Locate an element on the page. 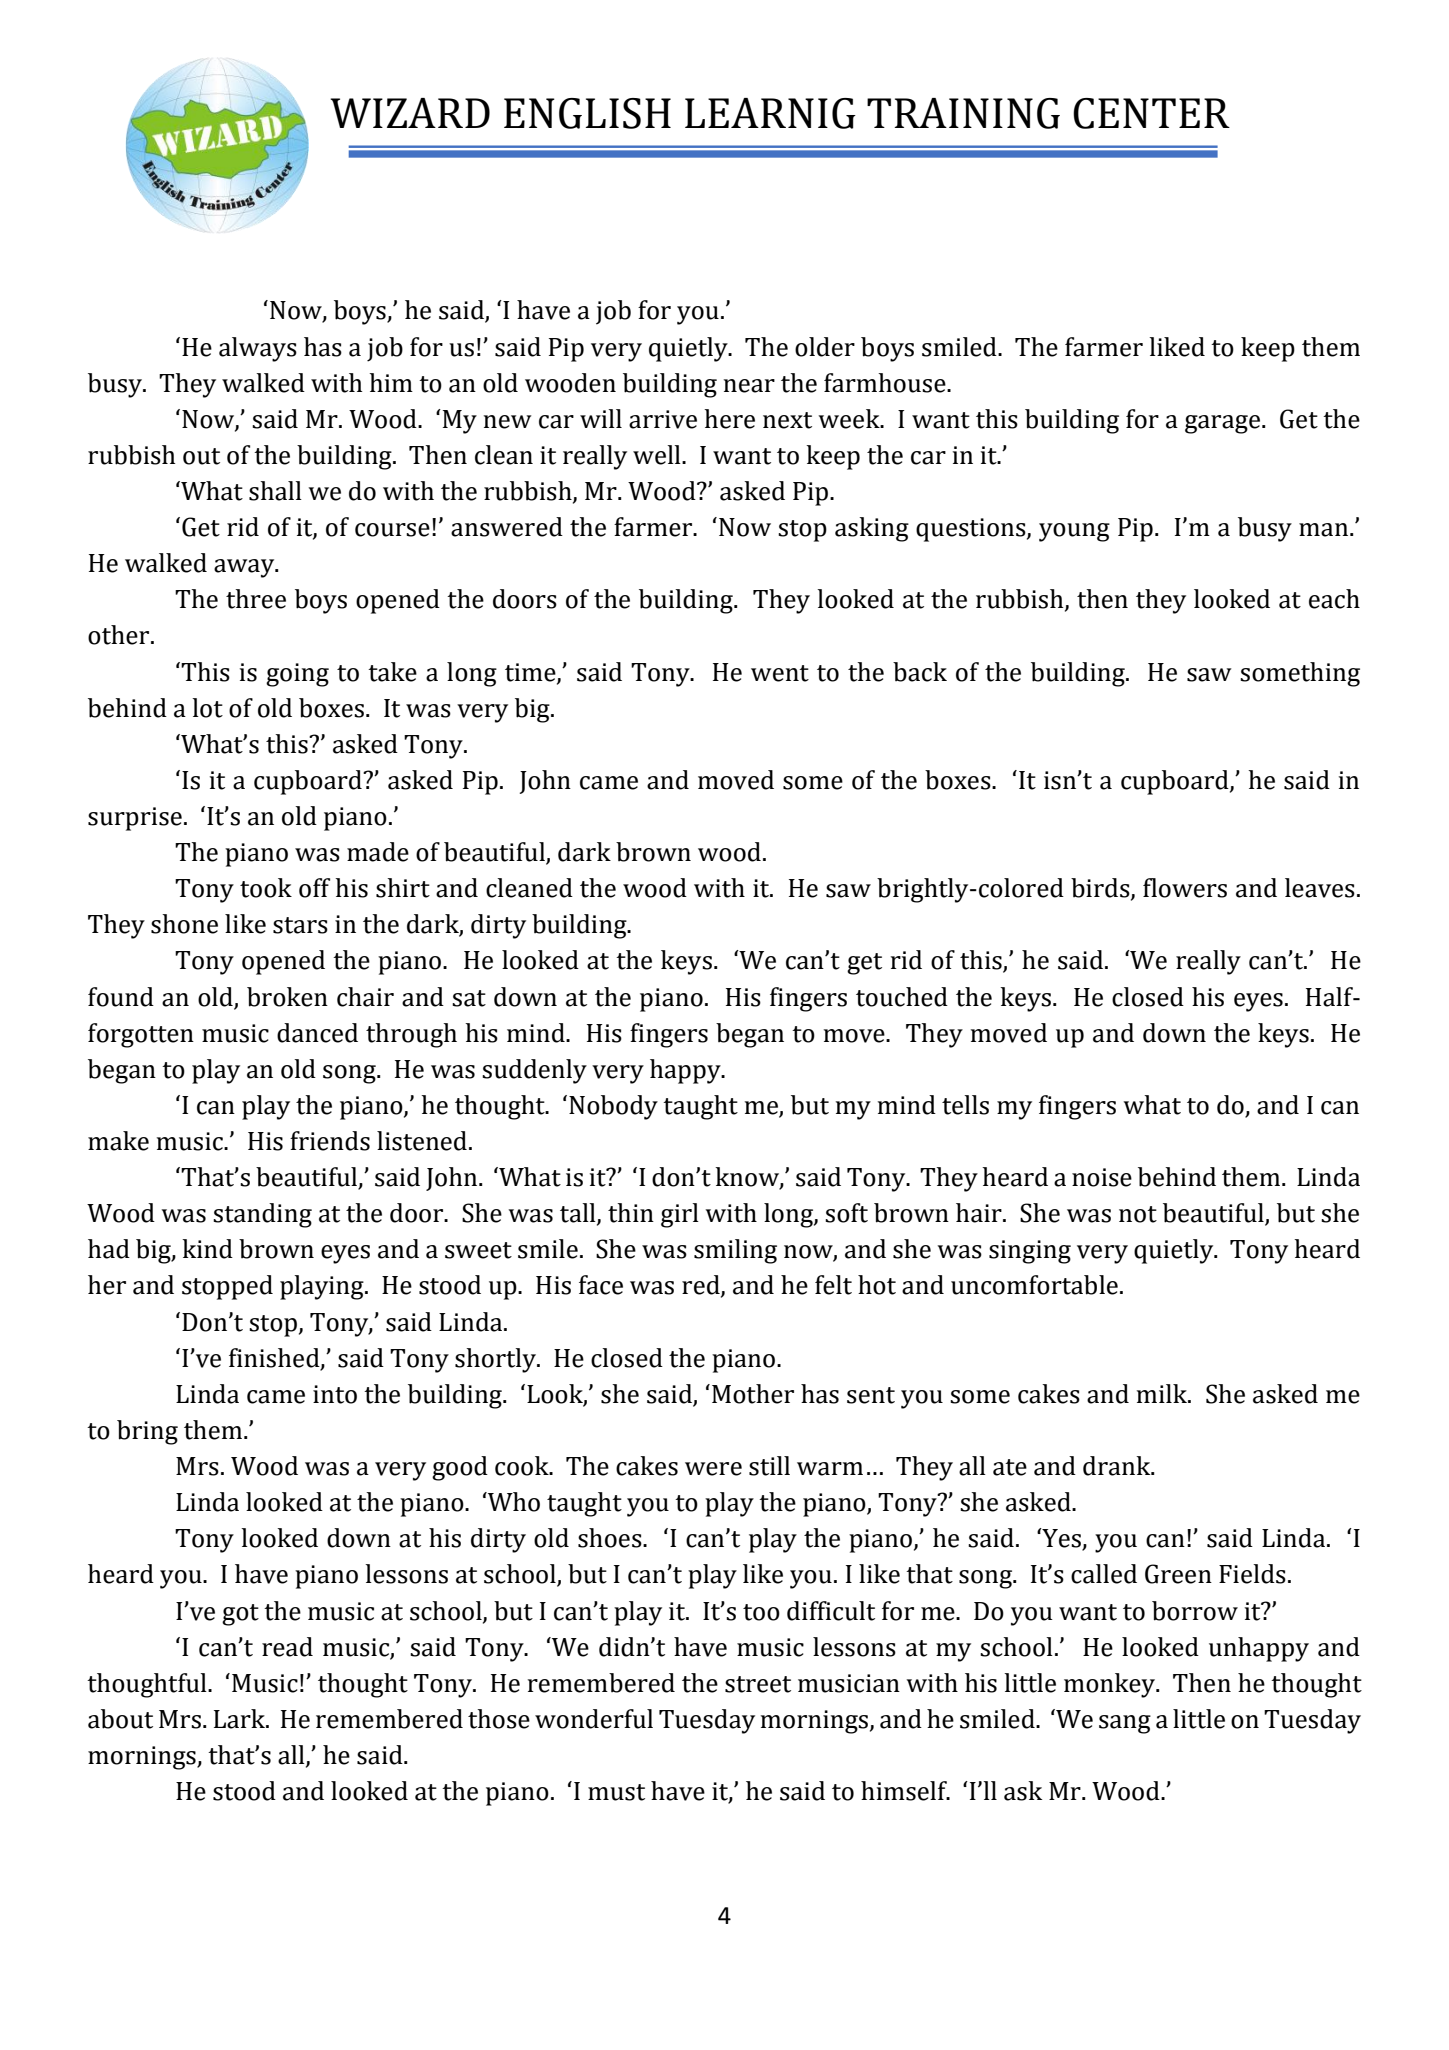  touched is located at coordinates (902, 997).
